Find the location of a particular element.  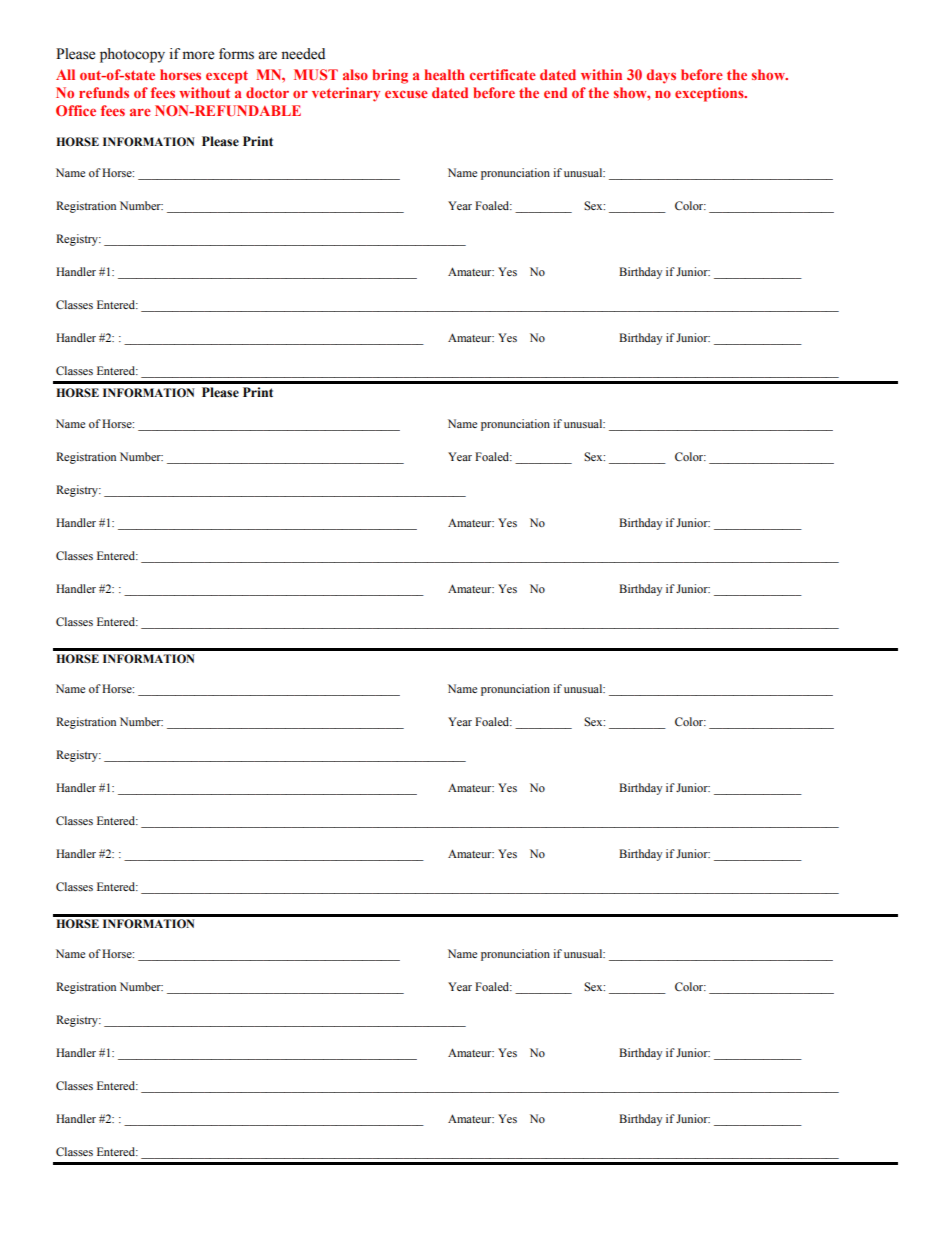

needed is located at coordinates (303, 54).
